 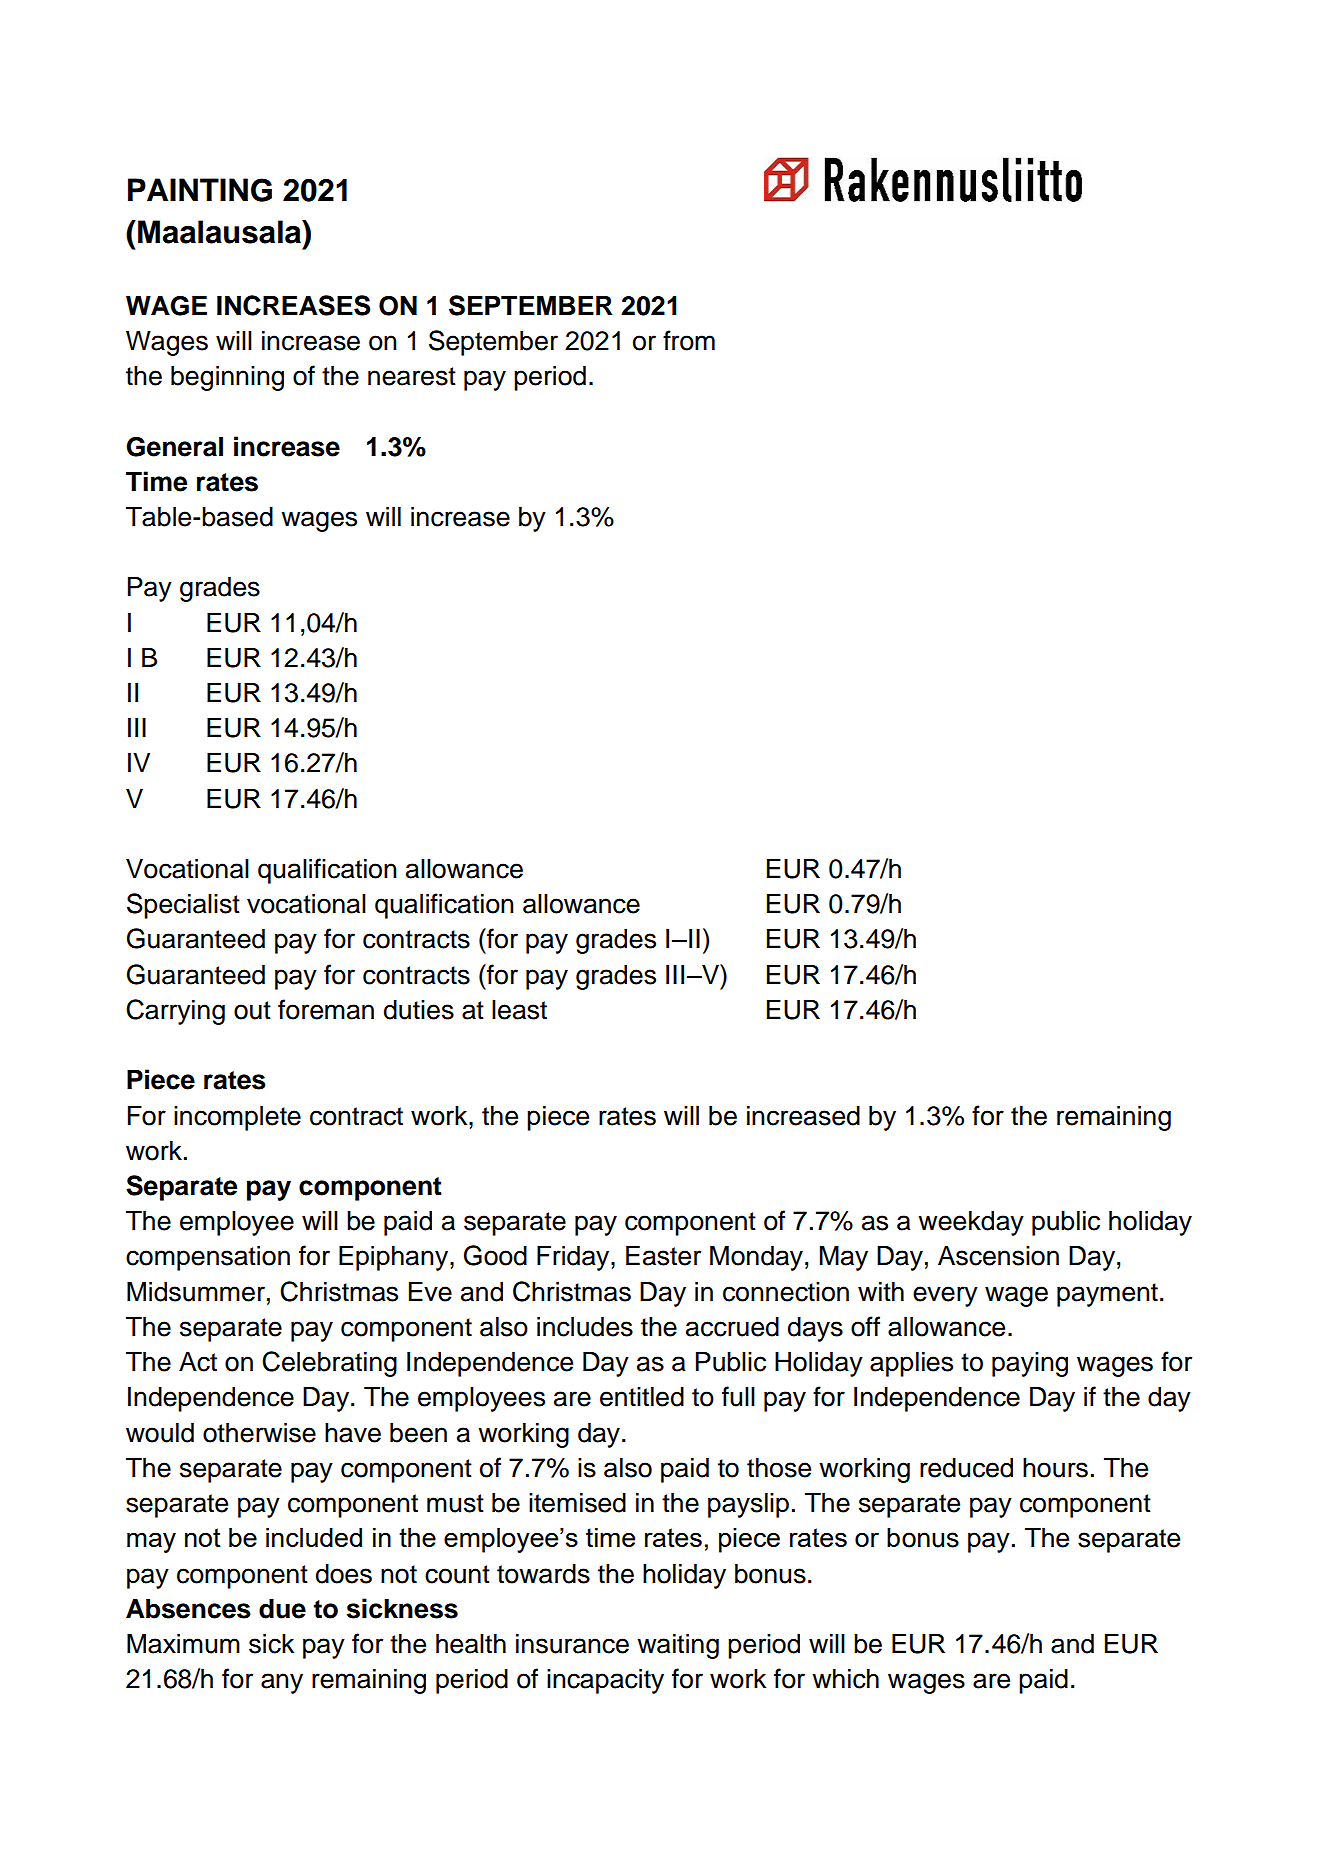 What do you see at coordinates (282, 1609) in the document?
I see `due` at bounding box center [282, 1609].
